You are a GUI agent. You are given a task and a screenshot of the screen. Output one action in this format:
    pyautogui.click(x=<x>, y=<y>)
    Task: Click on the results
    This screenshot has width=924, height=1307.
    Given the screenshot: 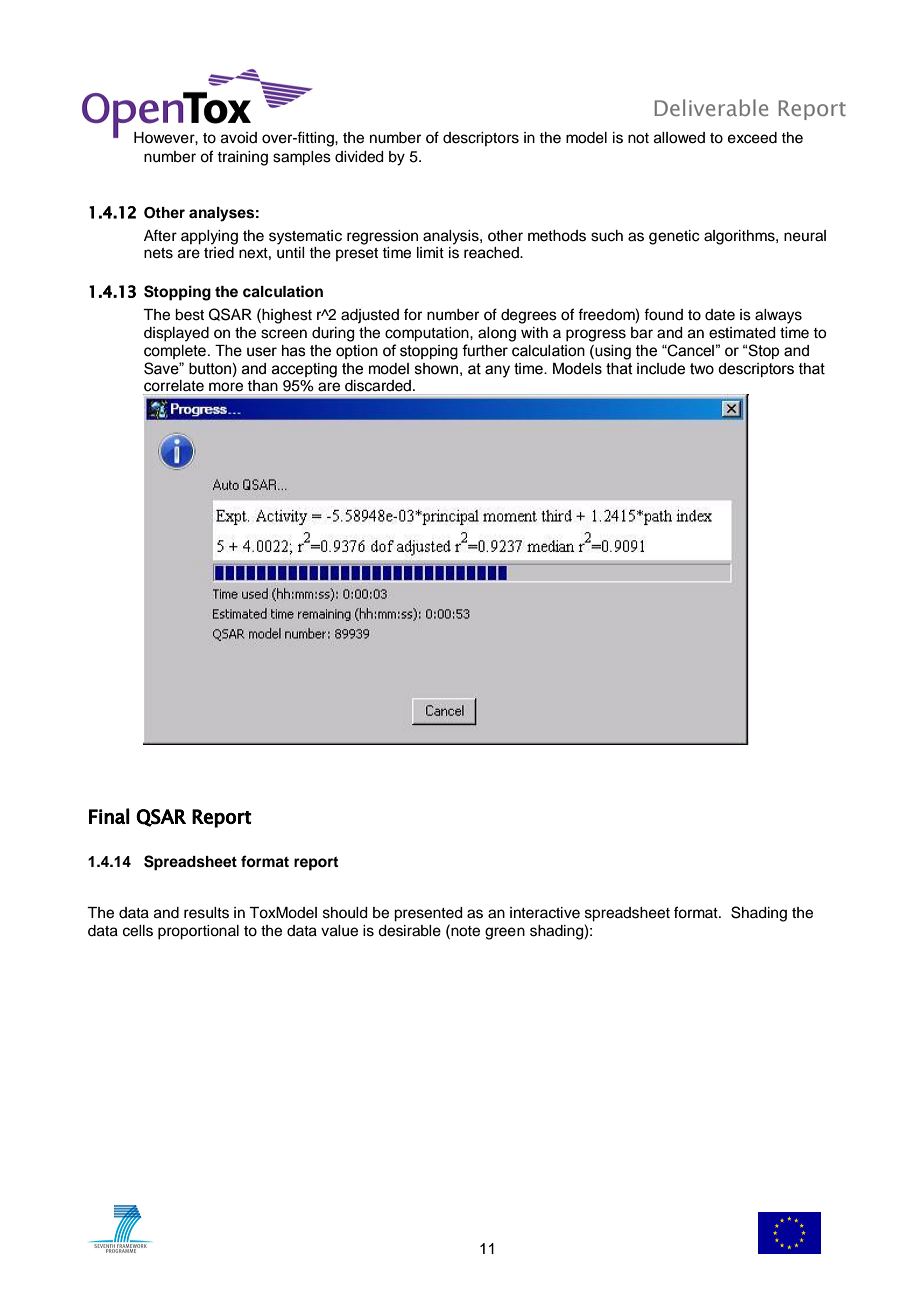 What is the action you would take?
    pyautogui.click(x=206, y=913)
